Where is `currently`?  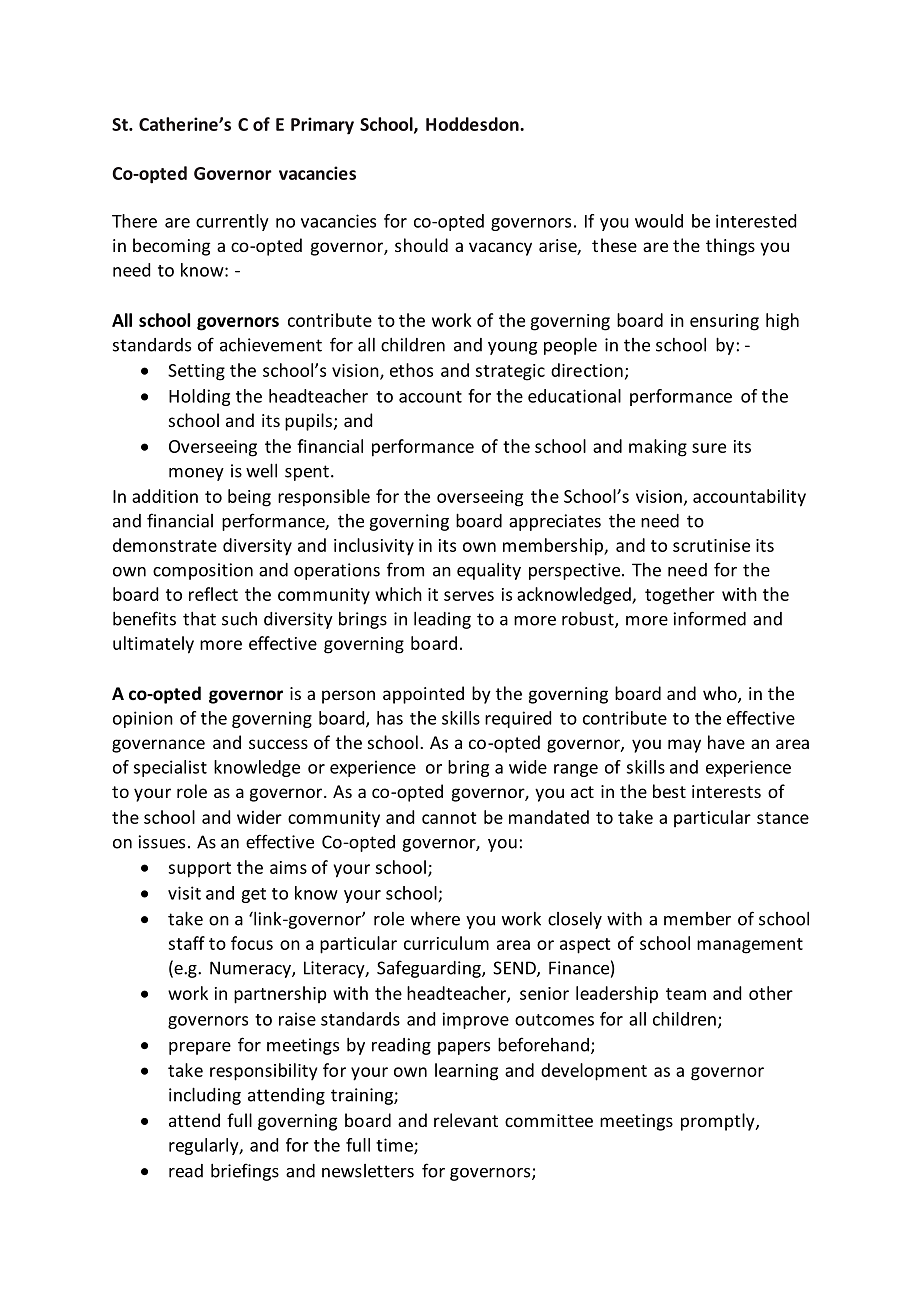
currently is located at coordinates (232, 222).
